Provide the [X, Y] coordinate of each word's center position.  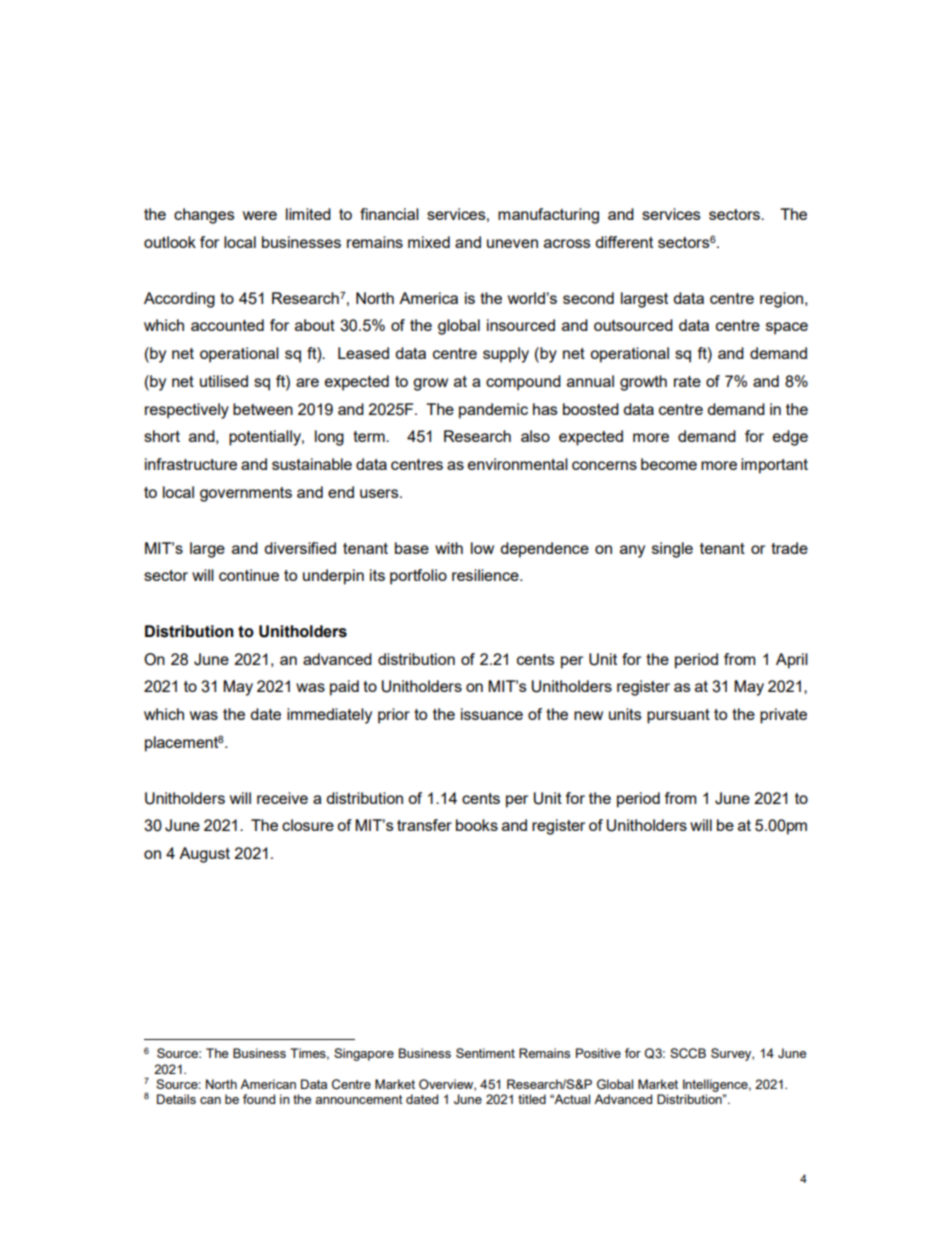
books [477, 825]
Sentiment [485, 1053]
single [672, 550]
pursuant [678, 716]
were [260, 215]
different [624, 242]
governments [246, 494]
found [259, 1099]
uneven [512, 243]
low [482, 548]
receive [282, 798]
